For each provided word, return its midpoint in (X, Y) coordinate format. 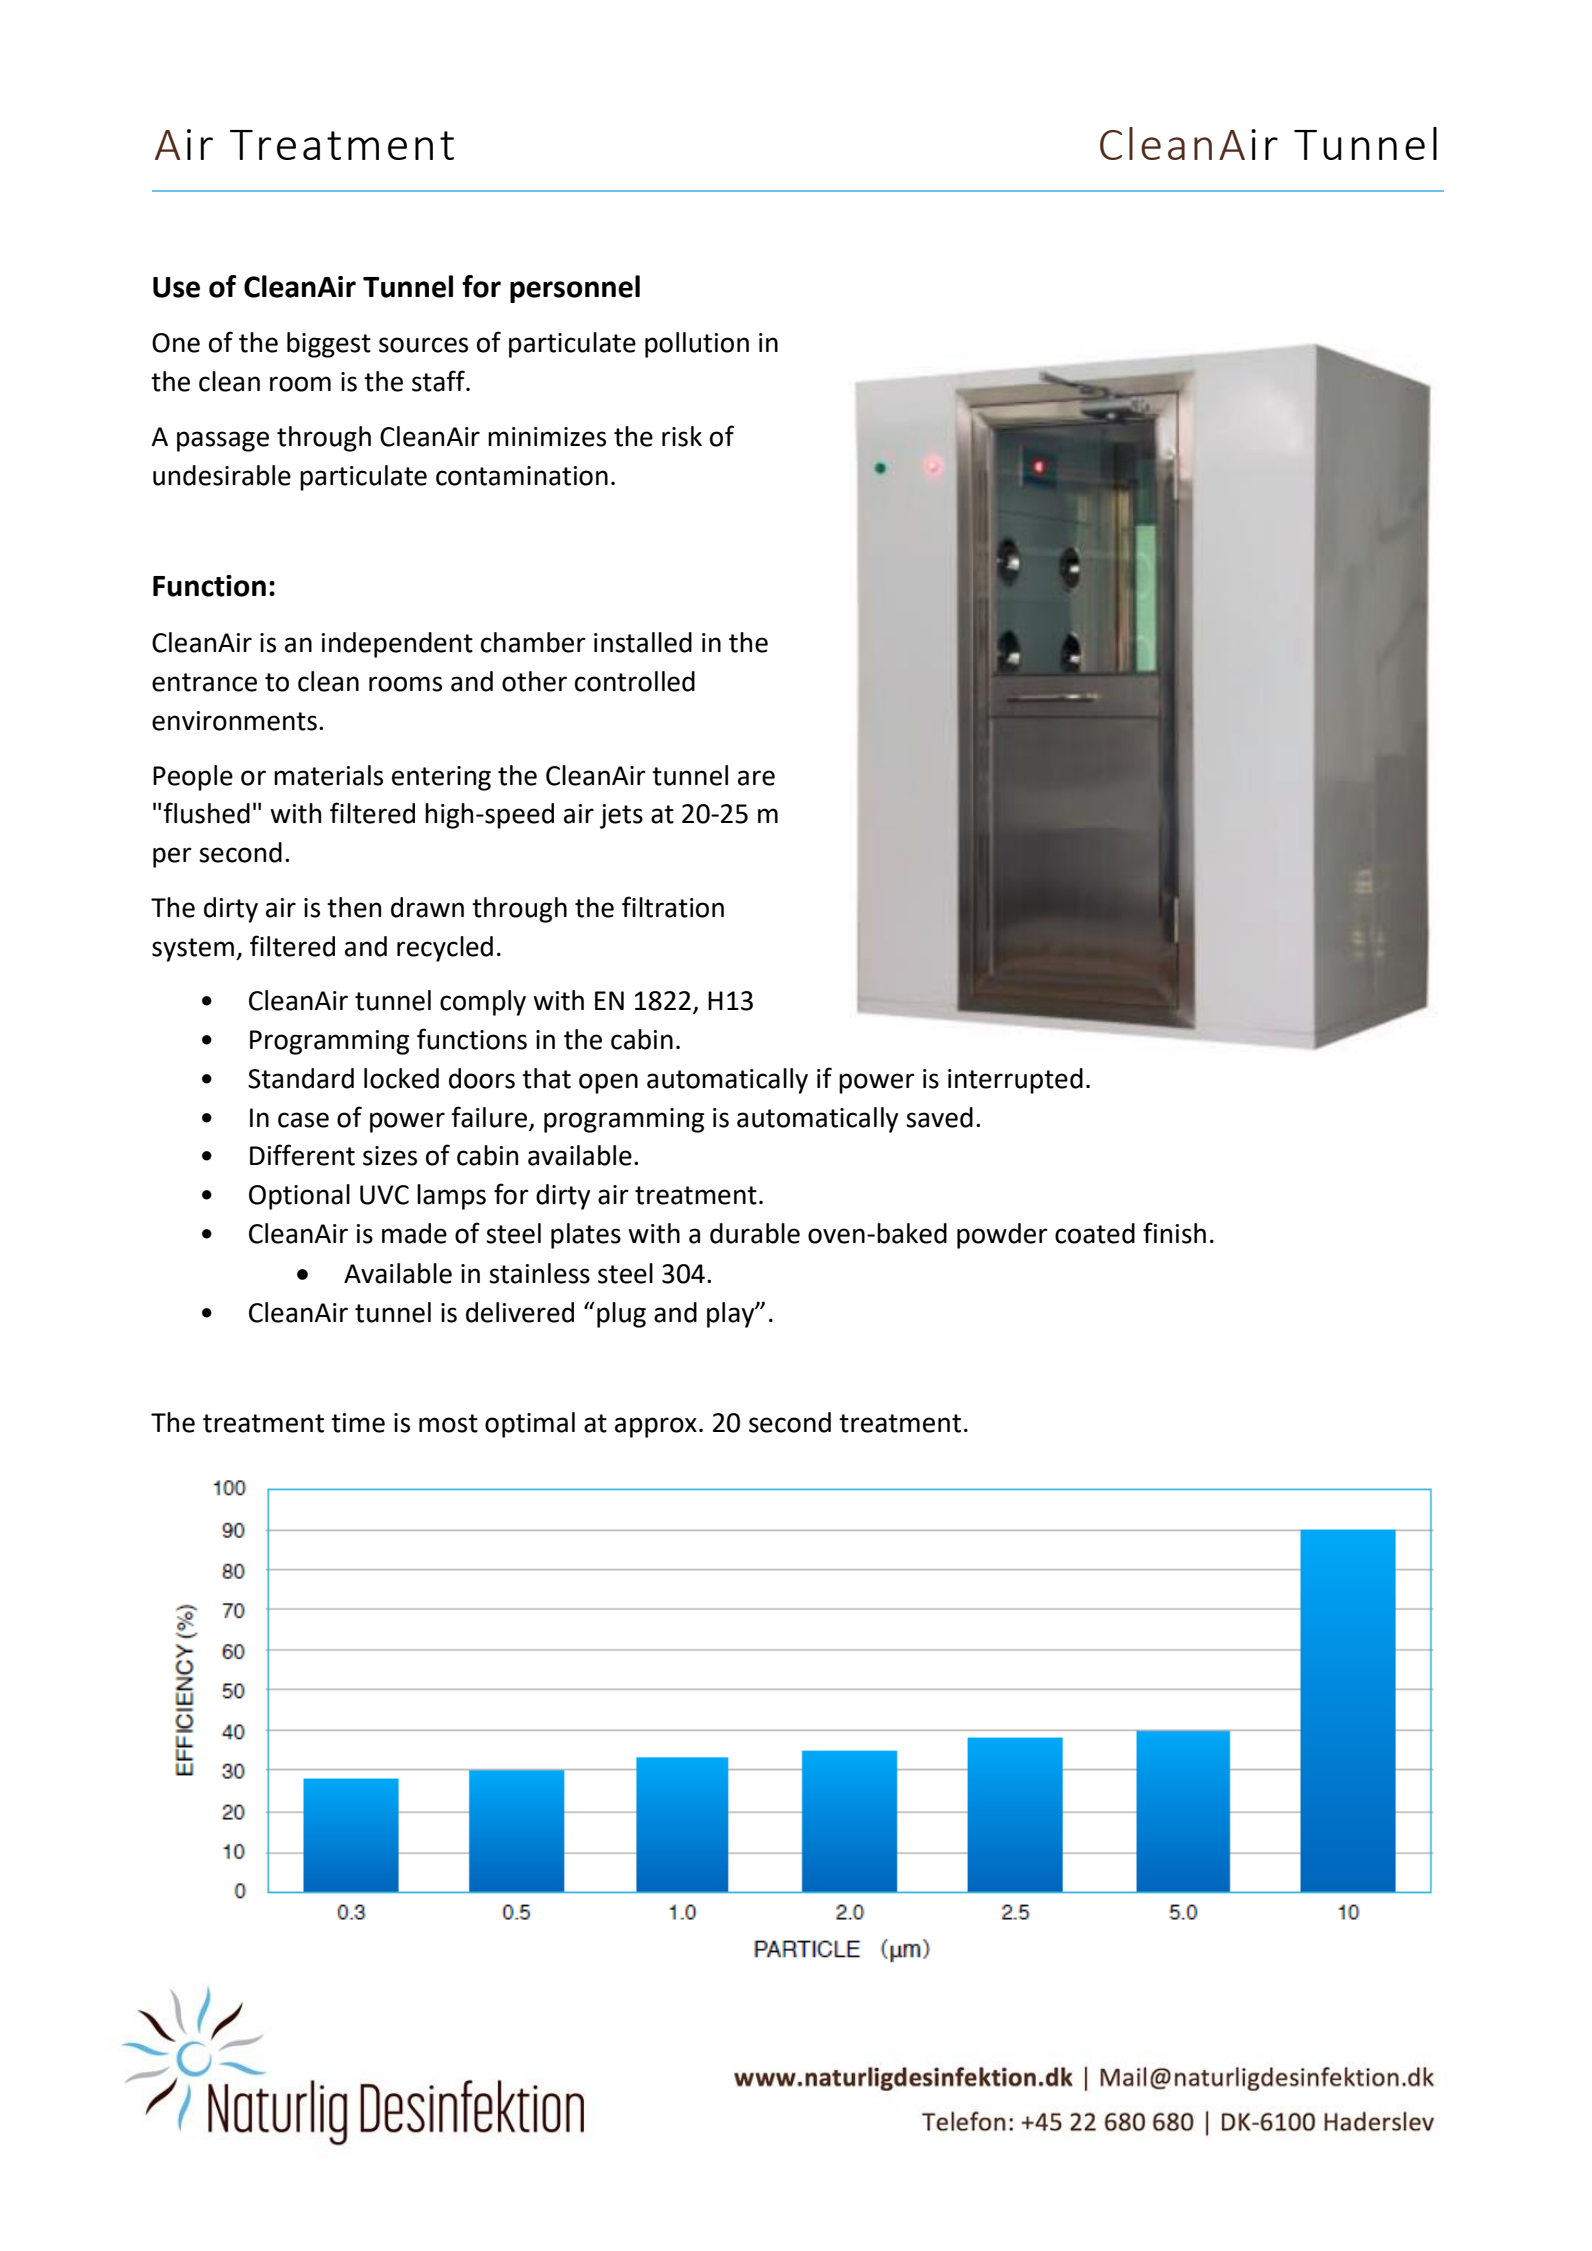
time (358, 1423)
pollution (697, 345)
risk (682, 436)
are (756, 778)
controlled (635, 681)
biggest (329, 345)
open (608, 1083)
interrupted (1015, 1081)
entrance (204, 682)
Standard (301, 1078)
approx (656, 1427)
